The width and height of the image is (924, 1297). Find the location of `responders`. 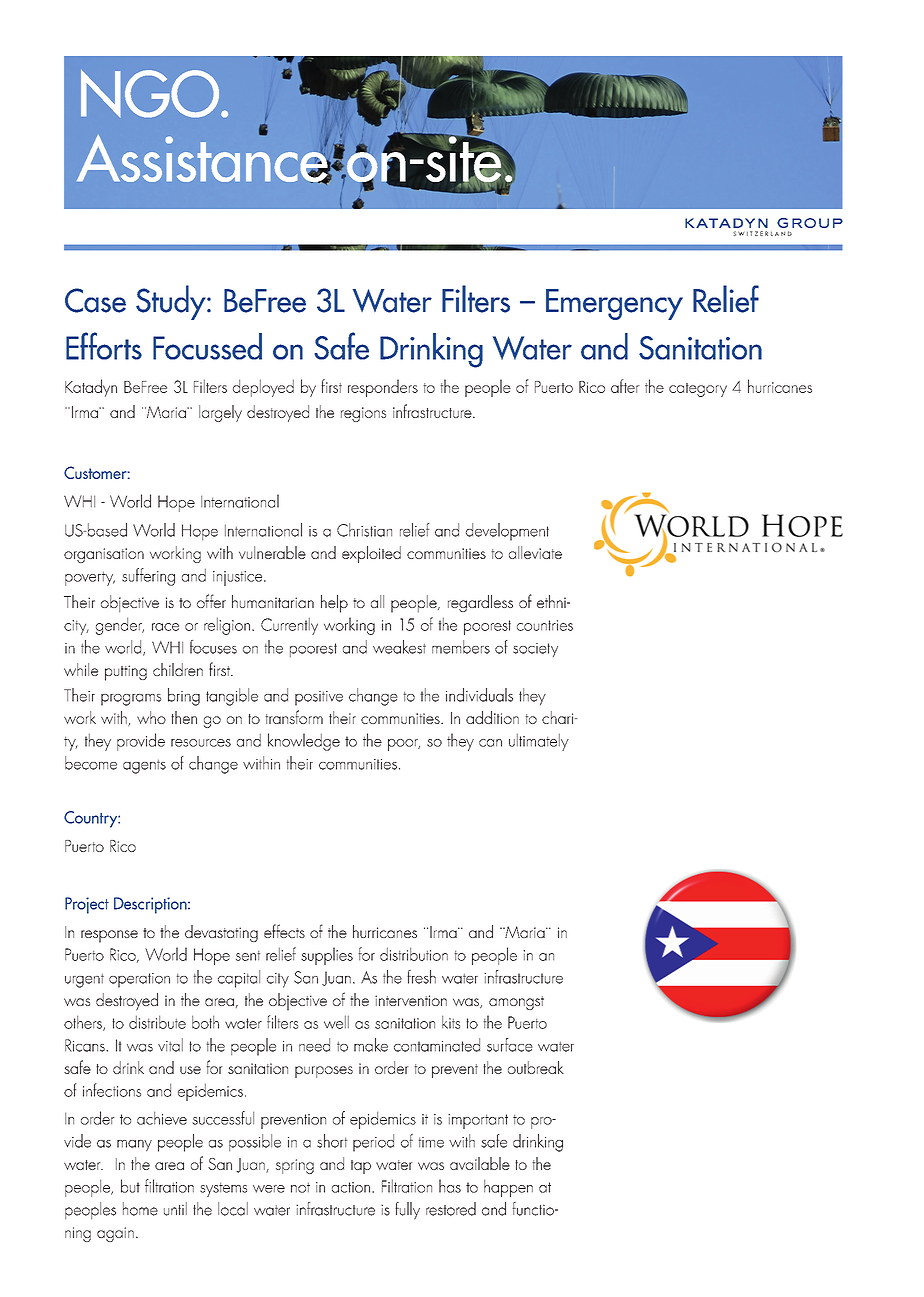

responders is located at coordinates (383, 388).
